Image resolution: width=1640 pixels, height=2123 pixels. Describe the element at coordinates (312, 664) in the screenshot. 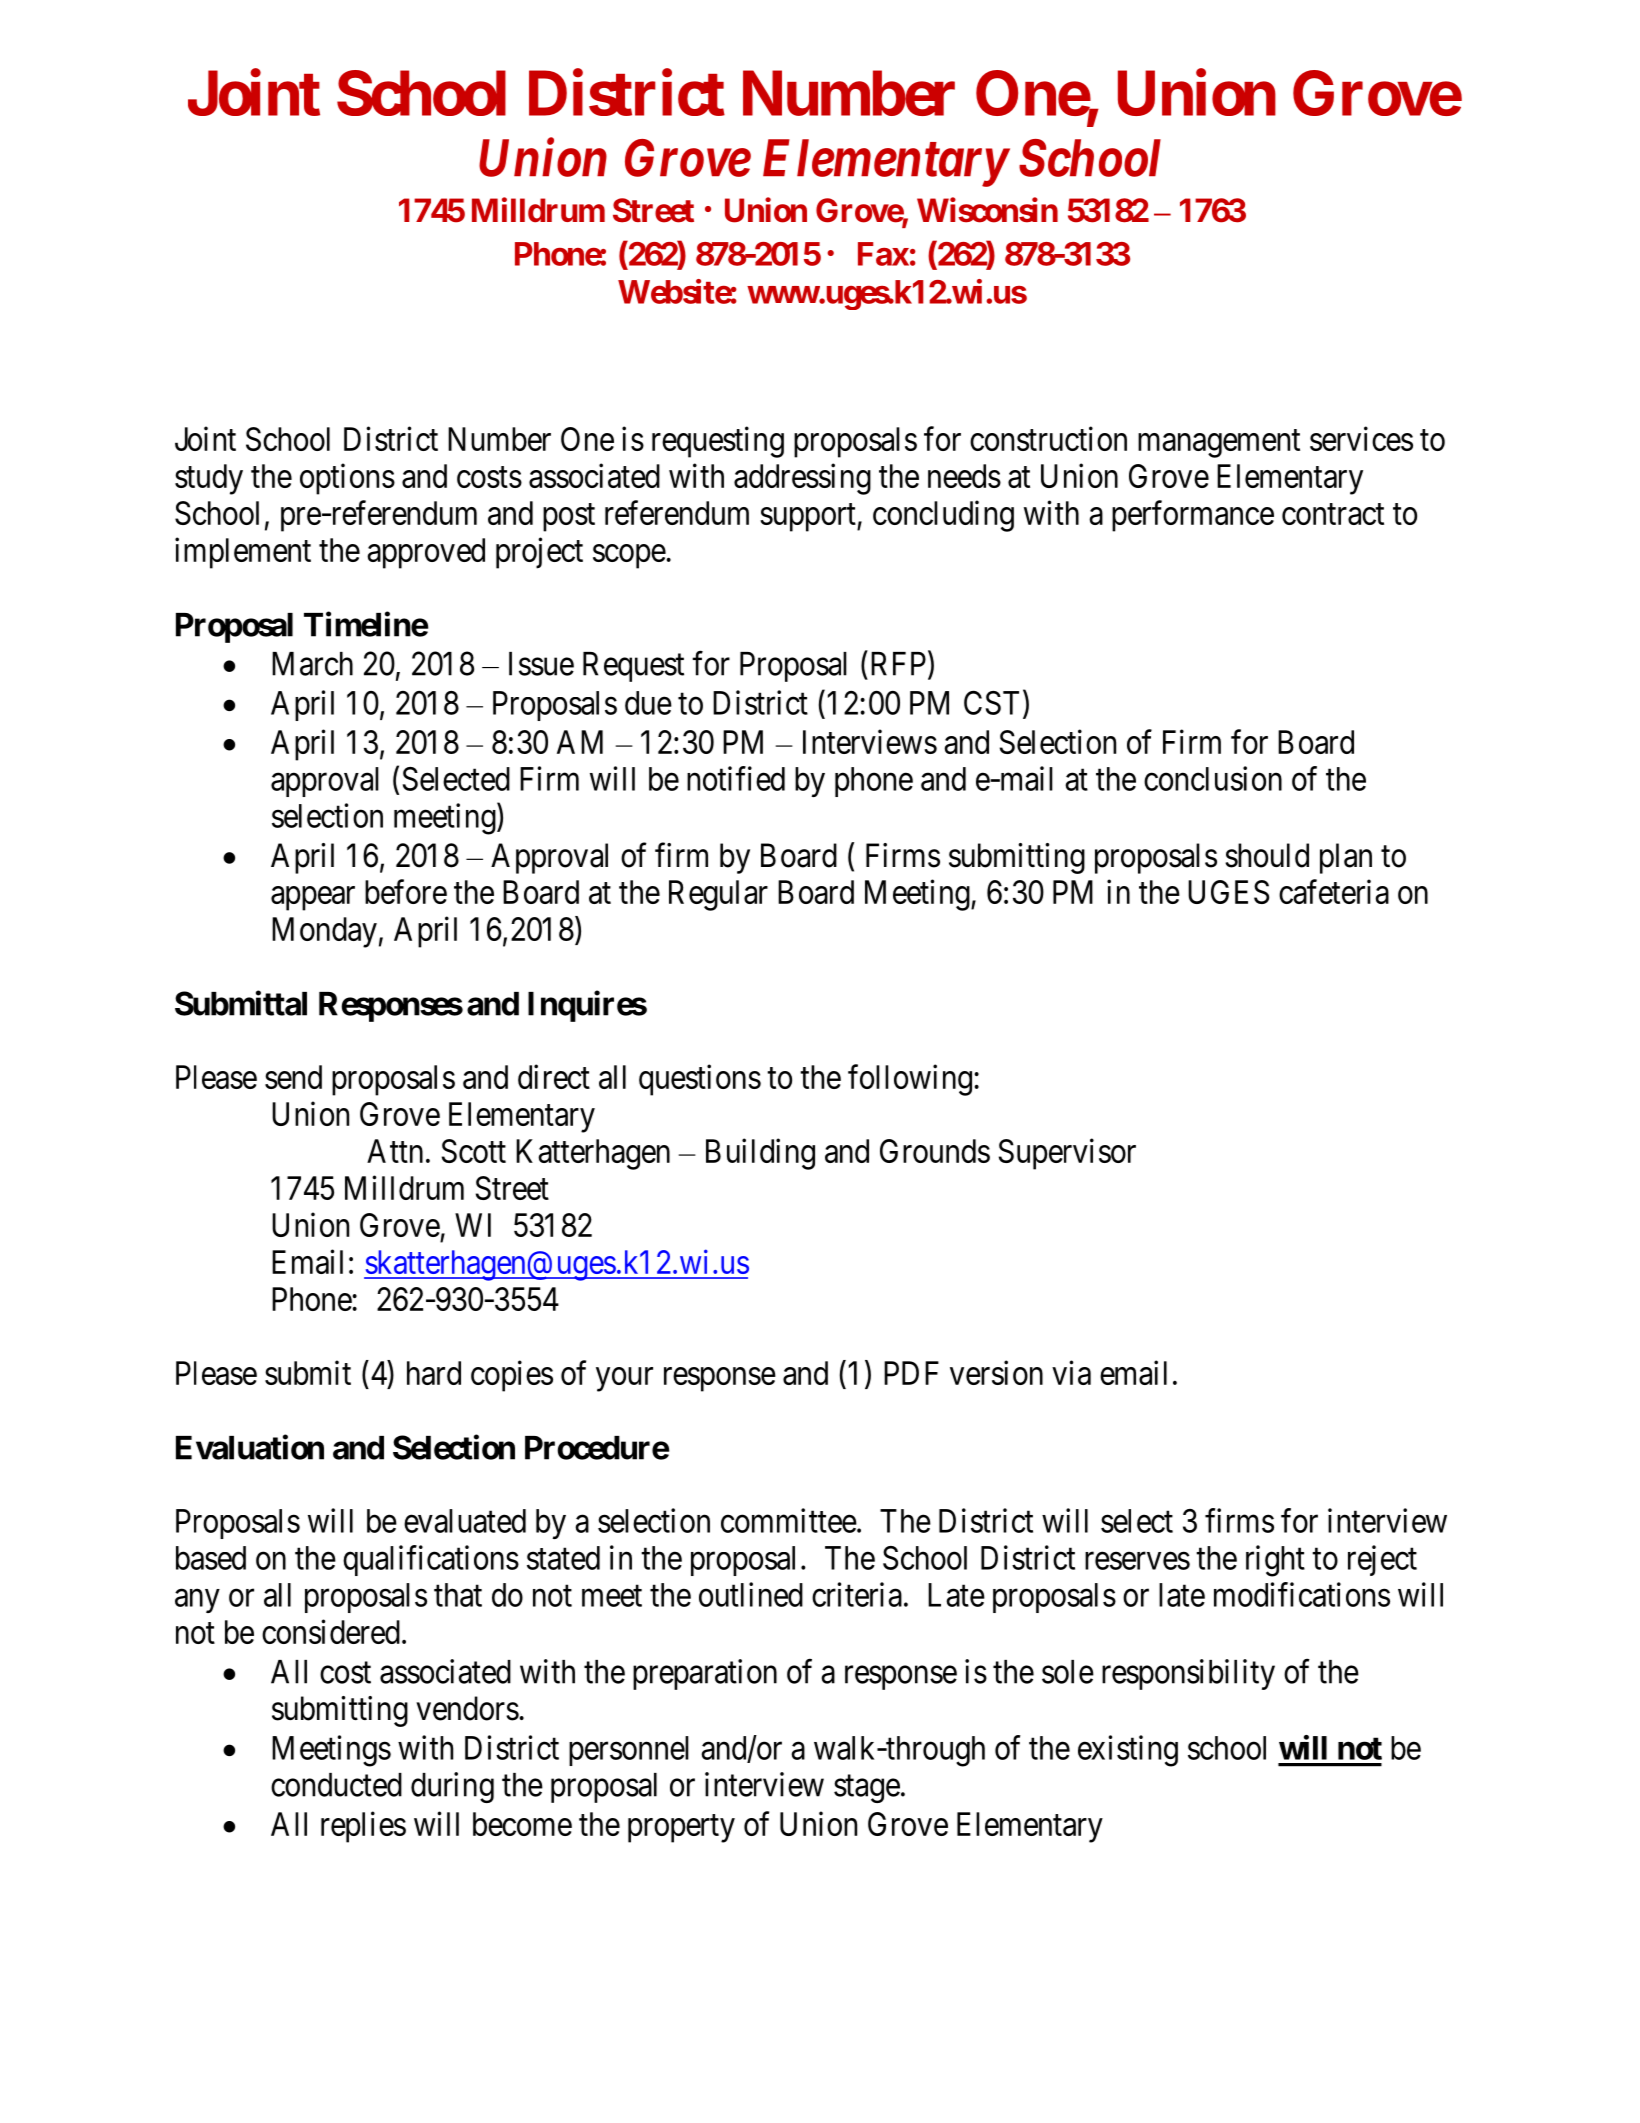

I see `March` at that location.
